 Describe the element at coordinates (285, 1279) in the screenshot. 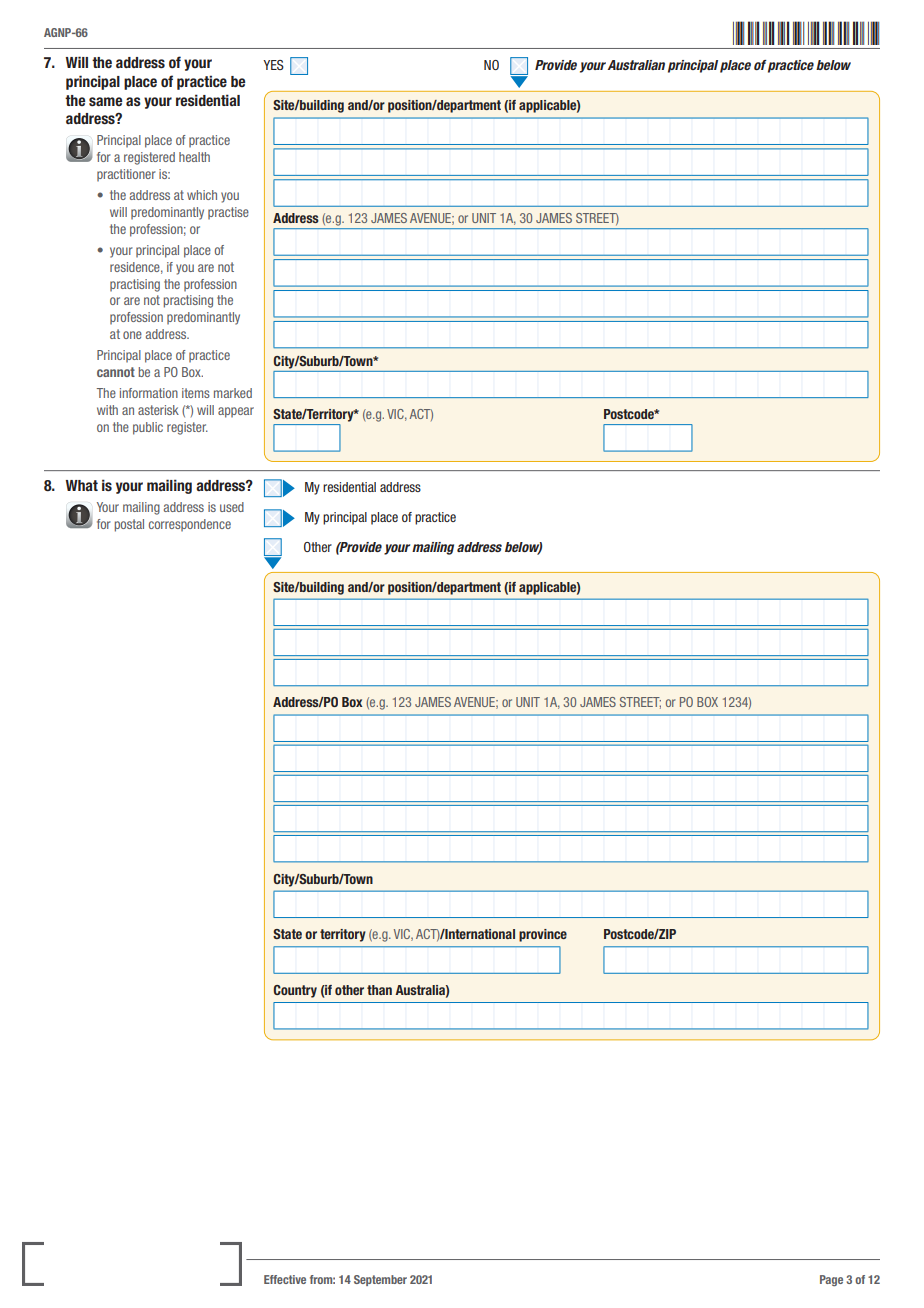

I see `Effective` at that location.
